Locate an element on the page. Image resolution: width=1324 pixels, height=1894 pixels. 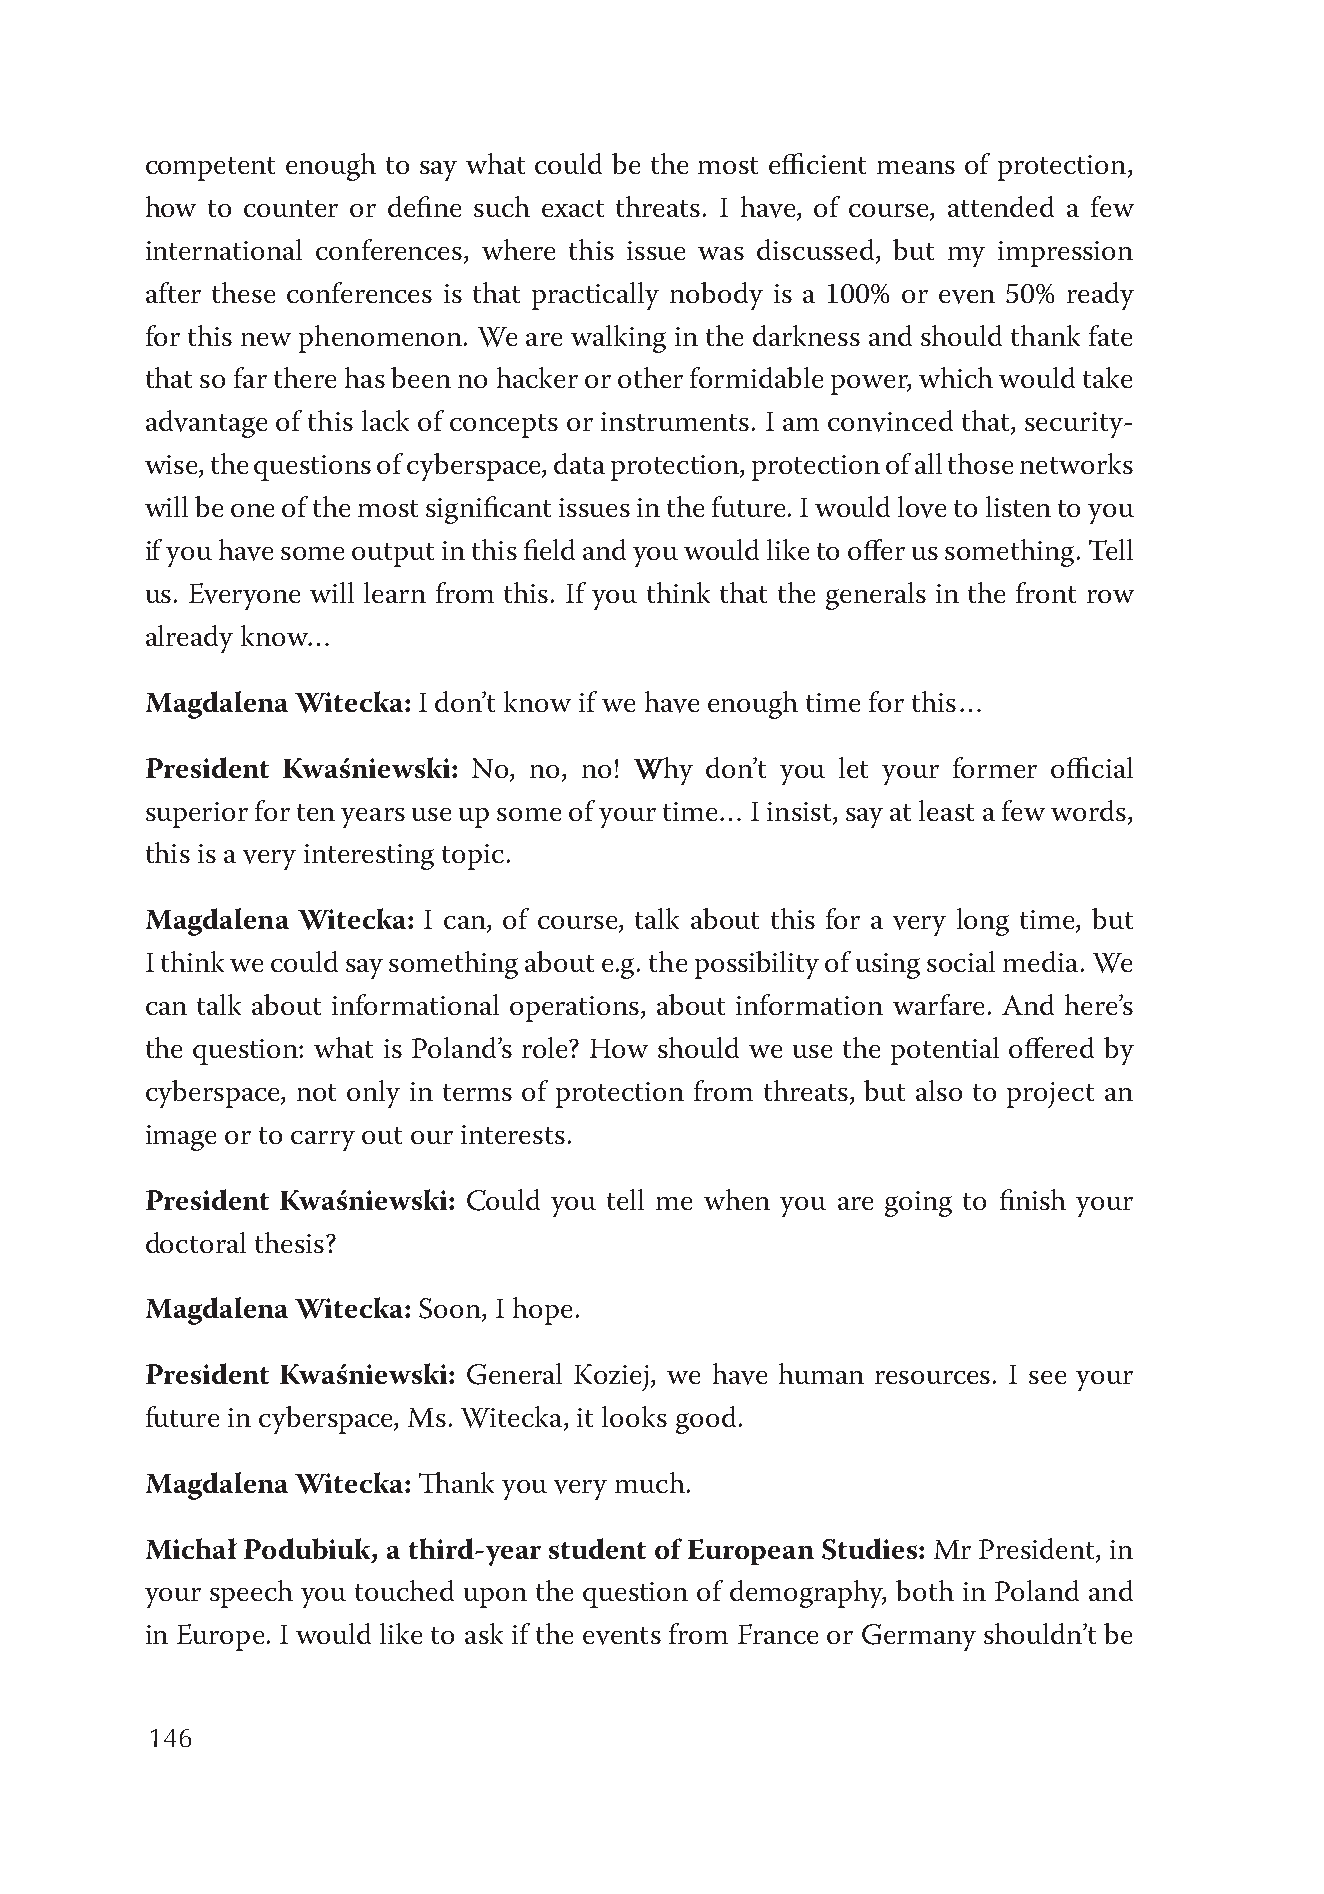
Why is located at coordinates (663, 771).
